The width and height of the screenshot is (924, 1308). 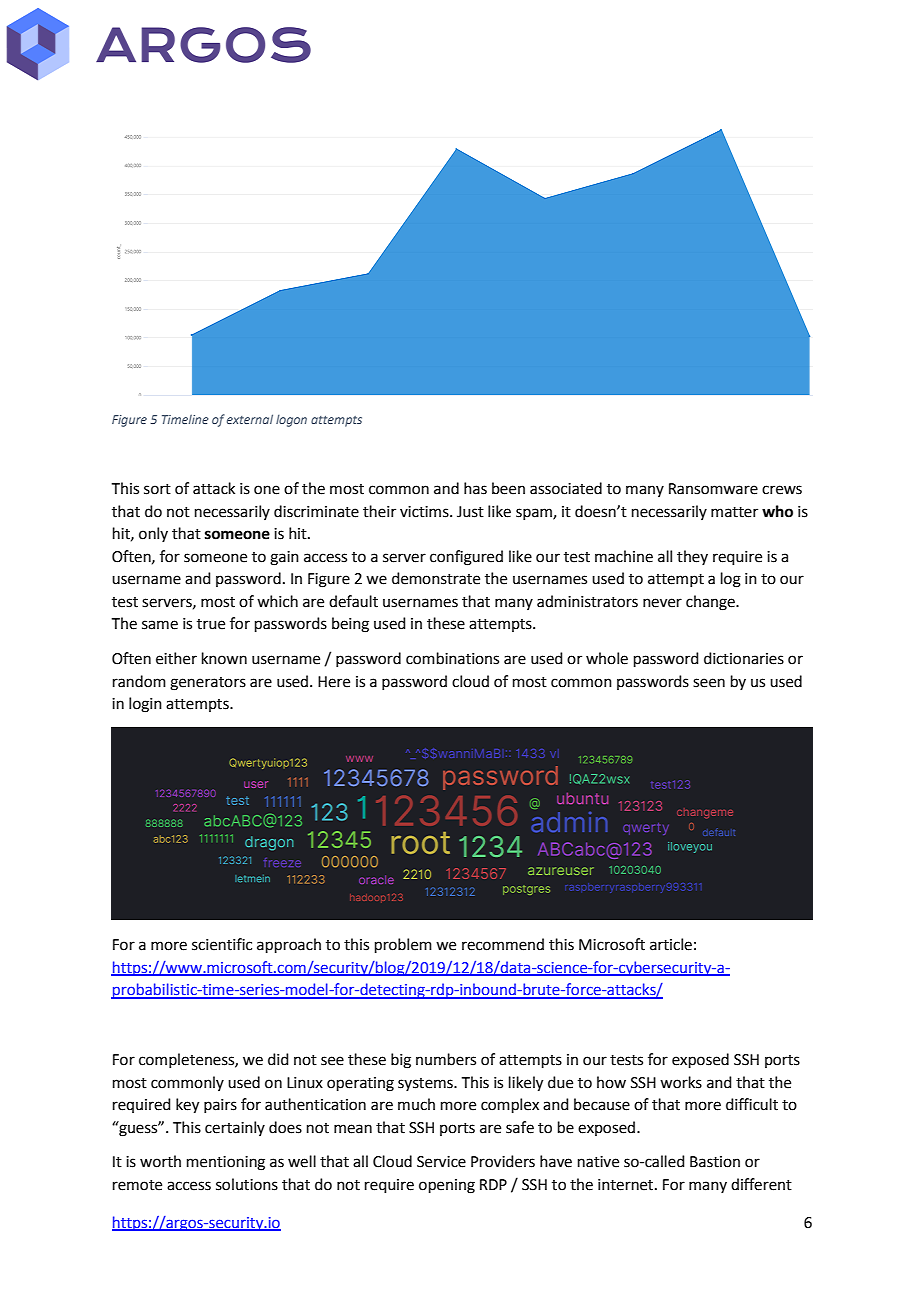 I want to click on Here, so click(x=334, y=682).
